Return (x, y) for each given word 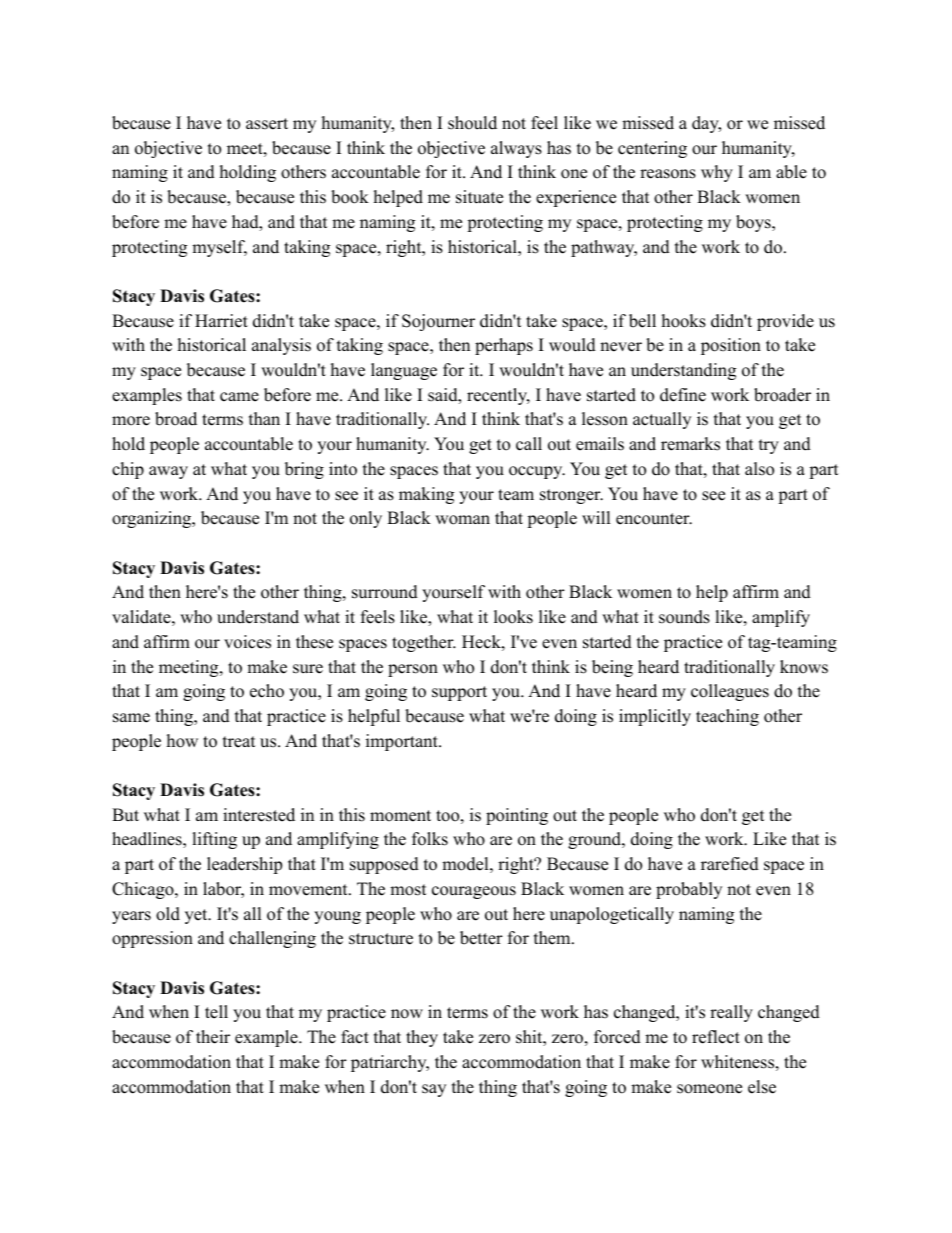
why (717, 173)
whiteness (737, 1062)
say (434, 1090)
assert (267, 124)
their (213, 1037)
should (472, 123)
